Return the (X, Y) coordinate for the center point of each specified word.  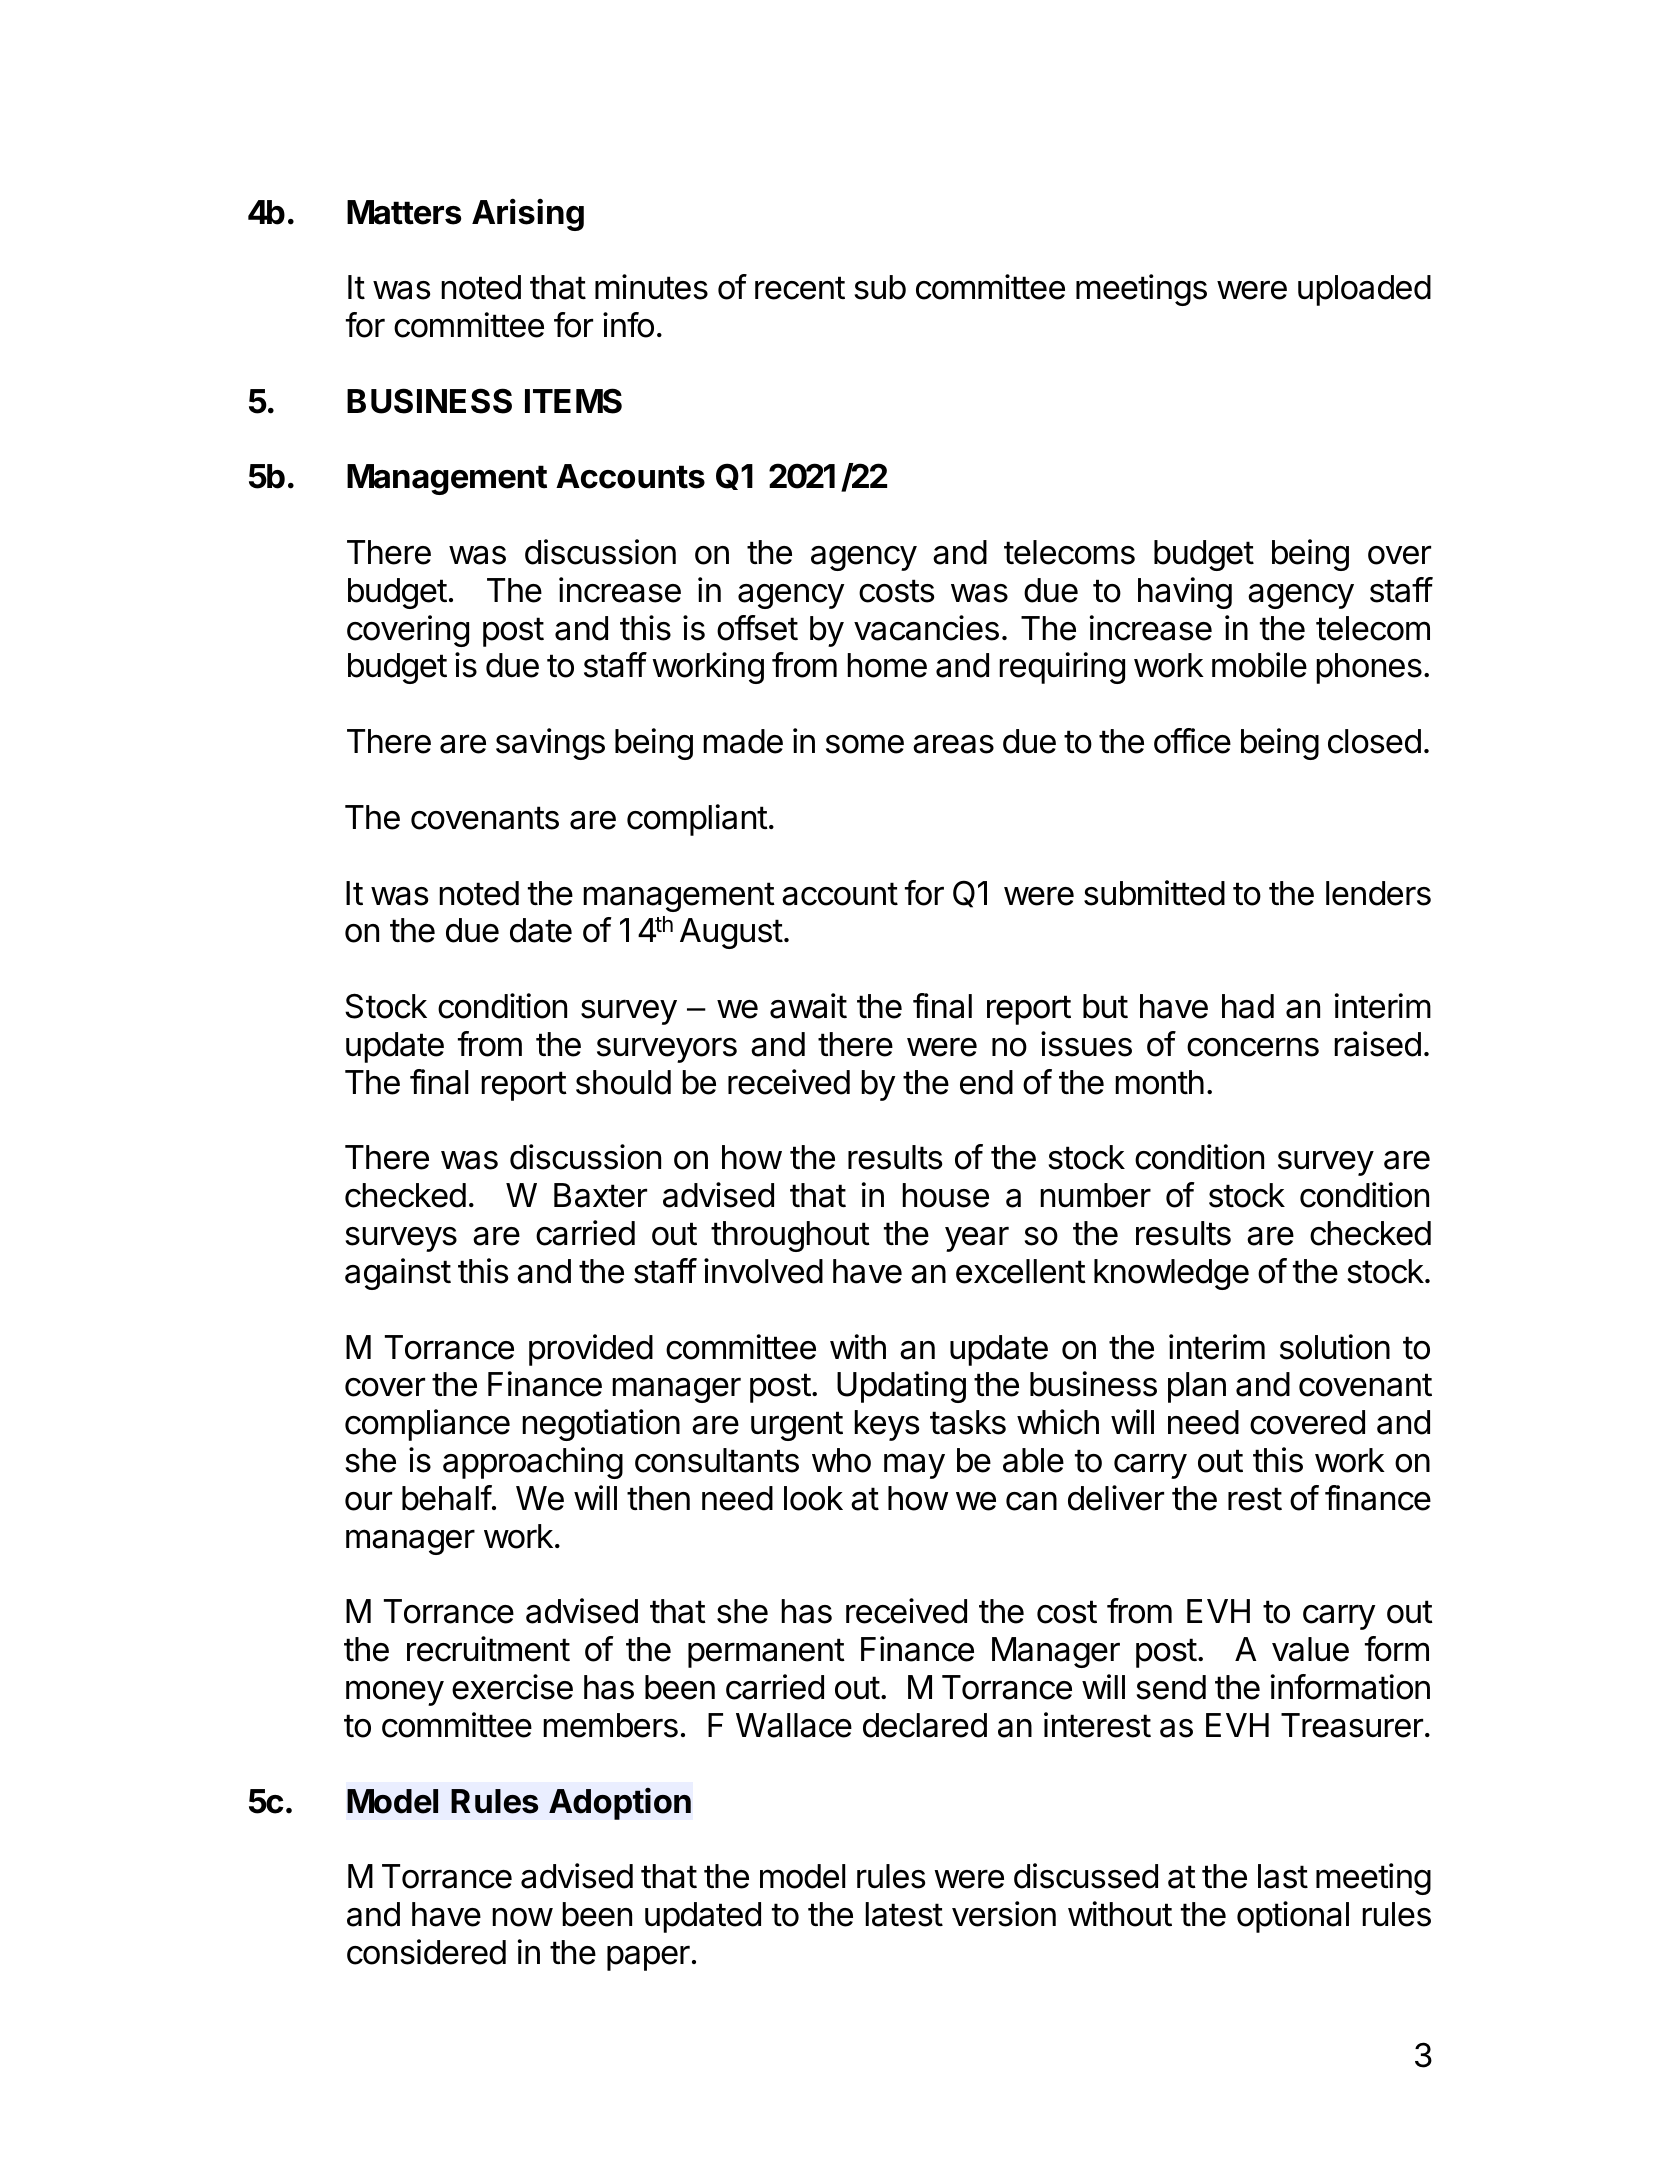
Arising (528, 214)
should (623, 1082)
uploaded (1364, 290)
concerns (1253, 1047)
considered (426, 1952)
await (808, 1006)
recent (800, 288)
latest (904, 1914)
